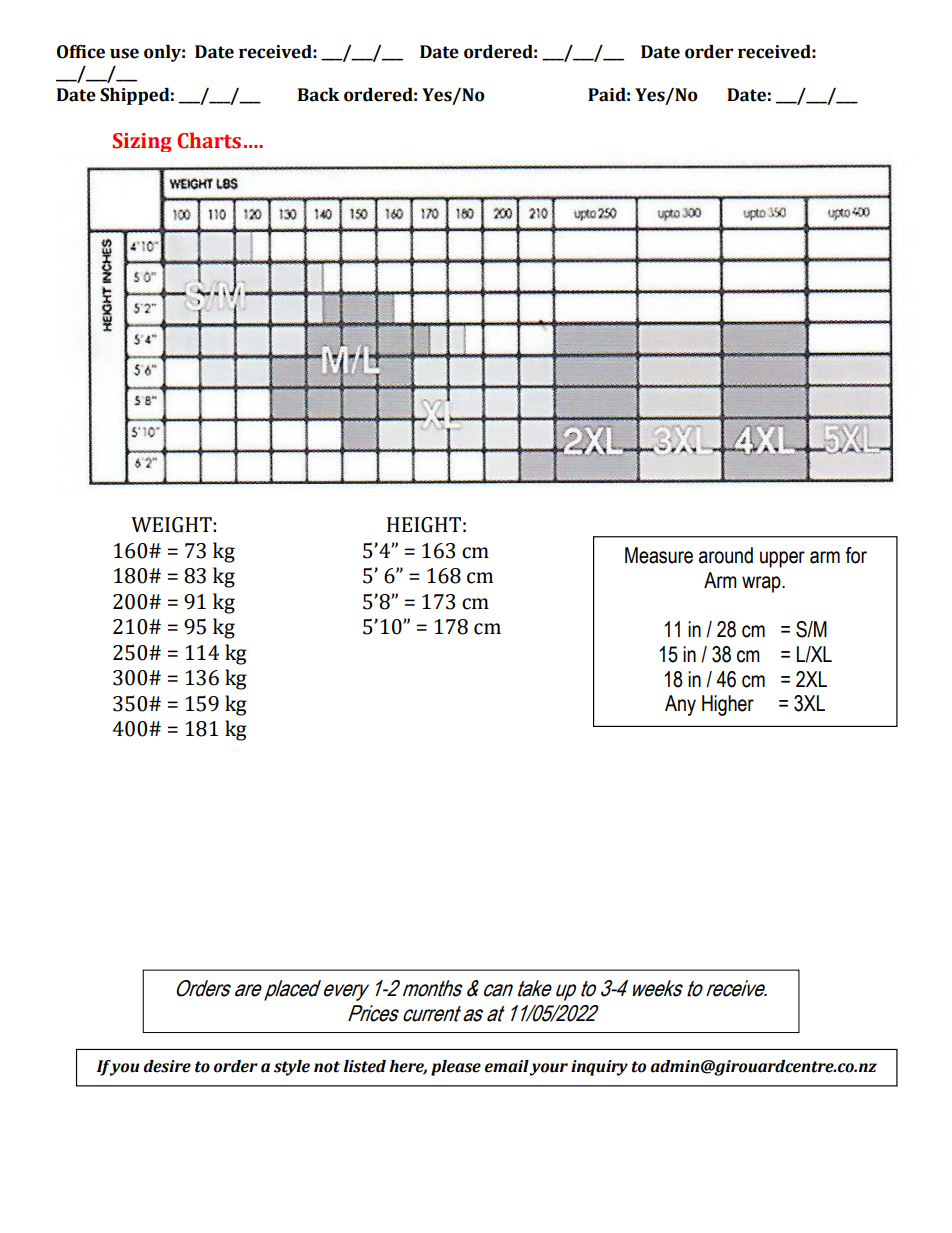 The image size is (952, 1233). Describe the element at coordinates (167, 1066) in the page. I see `desire` at that location.
